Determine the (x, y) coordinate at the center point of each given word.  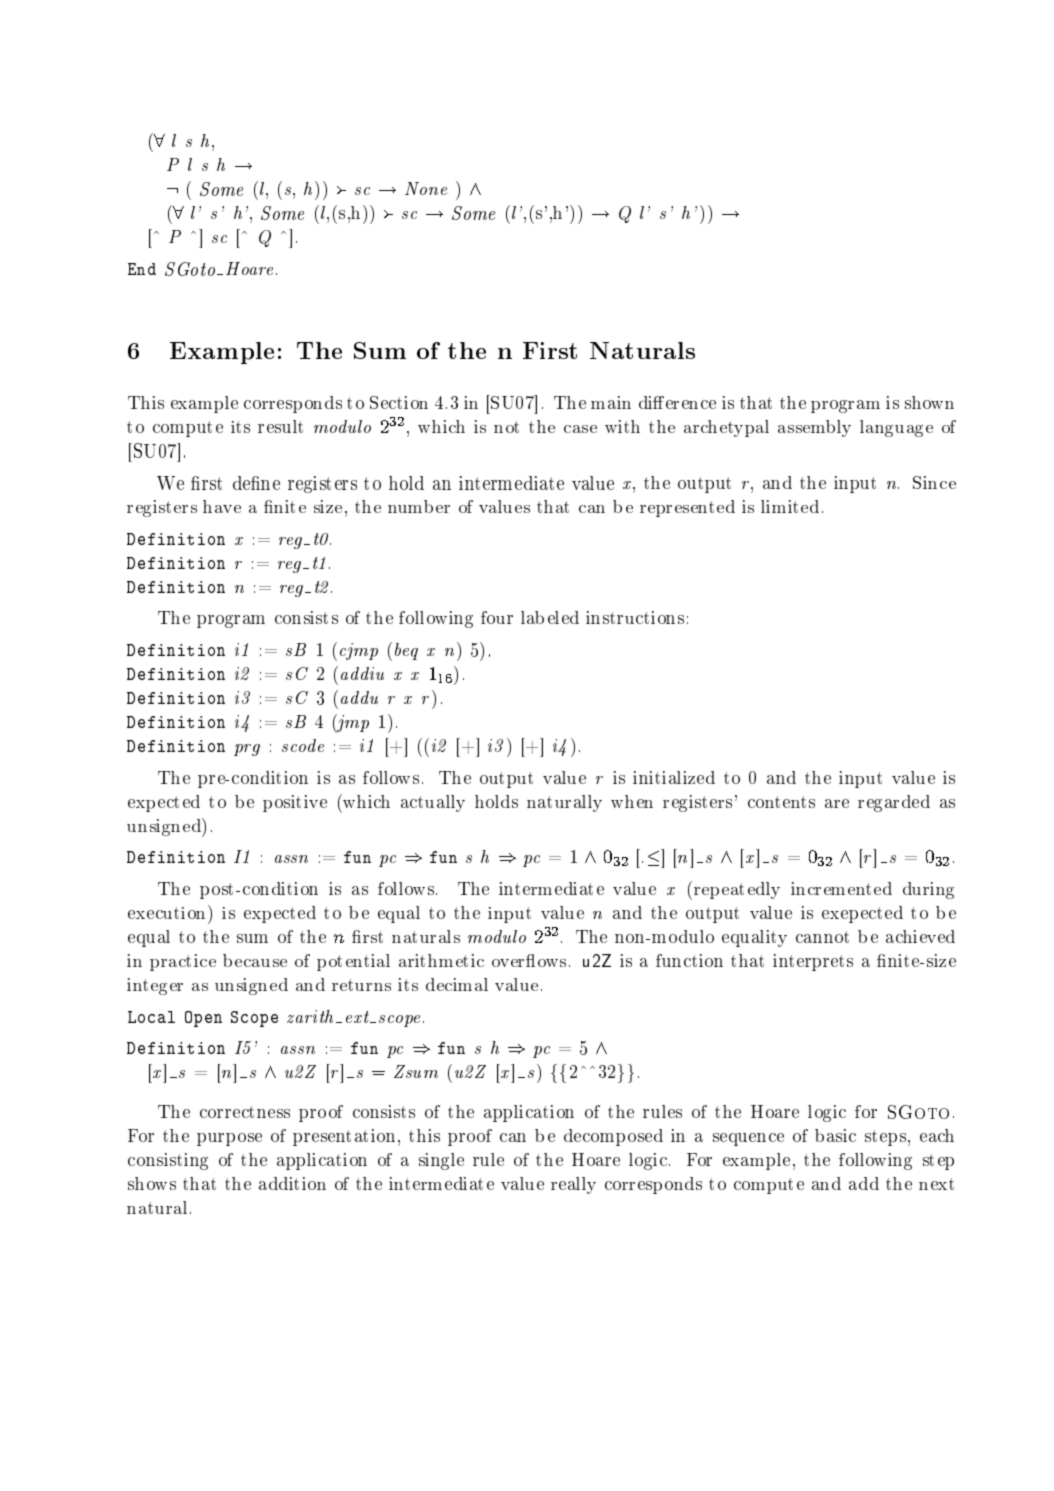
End (142, 269)
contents (781, 802)
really (573, 1185)
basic (835, 1135)
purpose (229, 1139)
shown (929, 402)
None (426, 188)
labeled (550, 617)
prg (247, 750)
